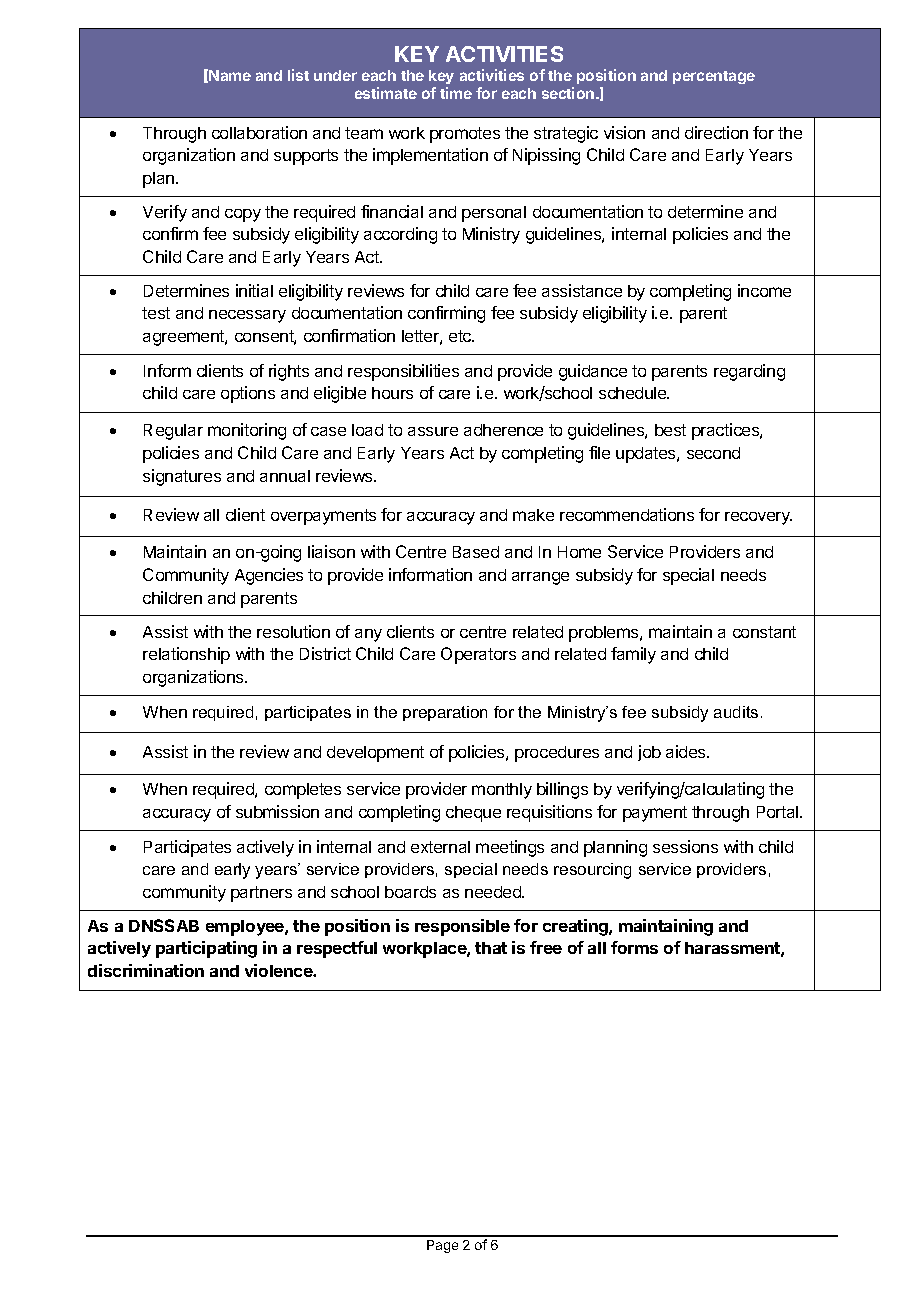  I want to click on Page, so click(442, 1246).
